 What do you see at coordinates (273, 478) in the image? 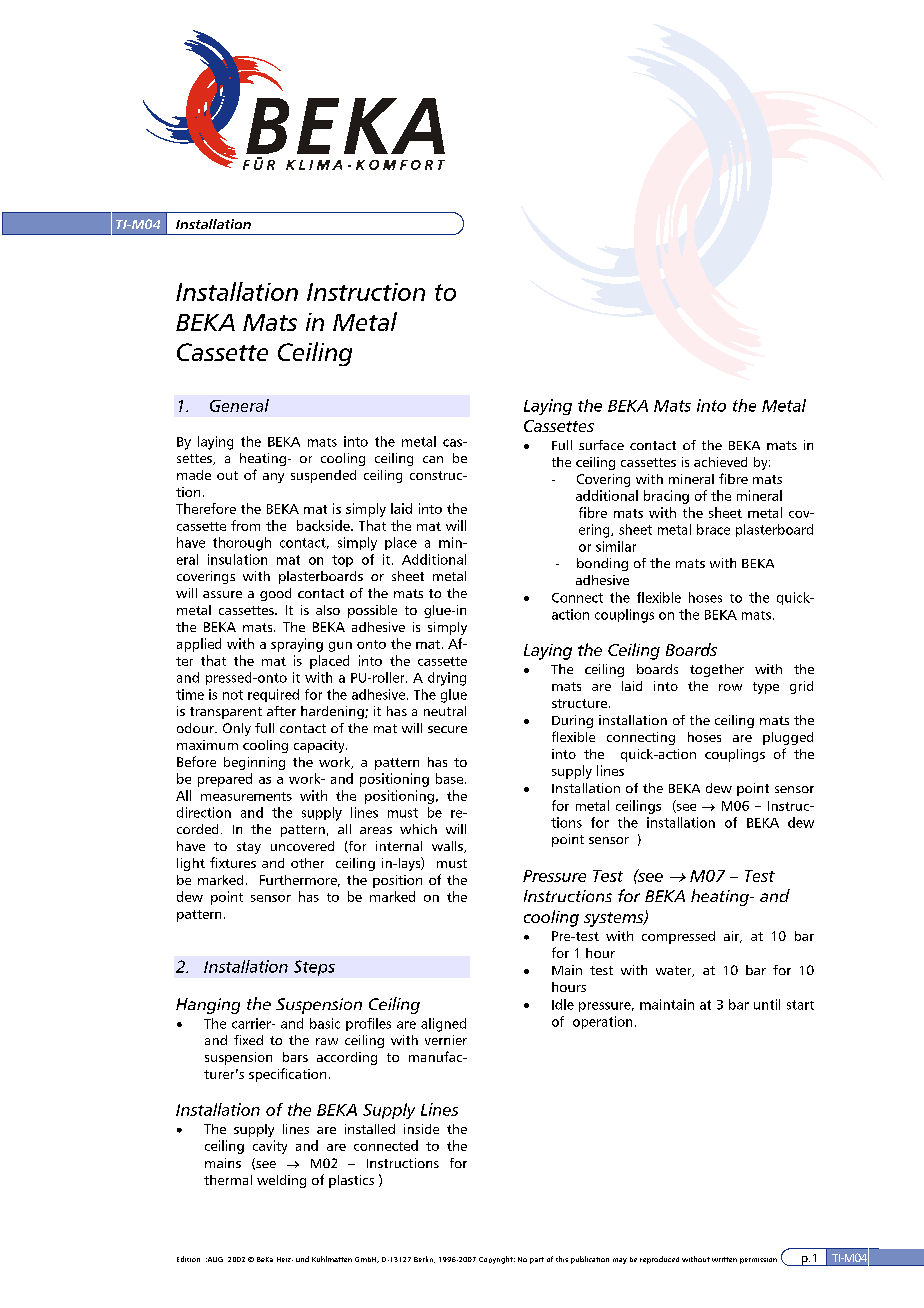
I see `any` at bounding box center [273, 478].
